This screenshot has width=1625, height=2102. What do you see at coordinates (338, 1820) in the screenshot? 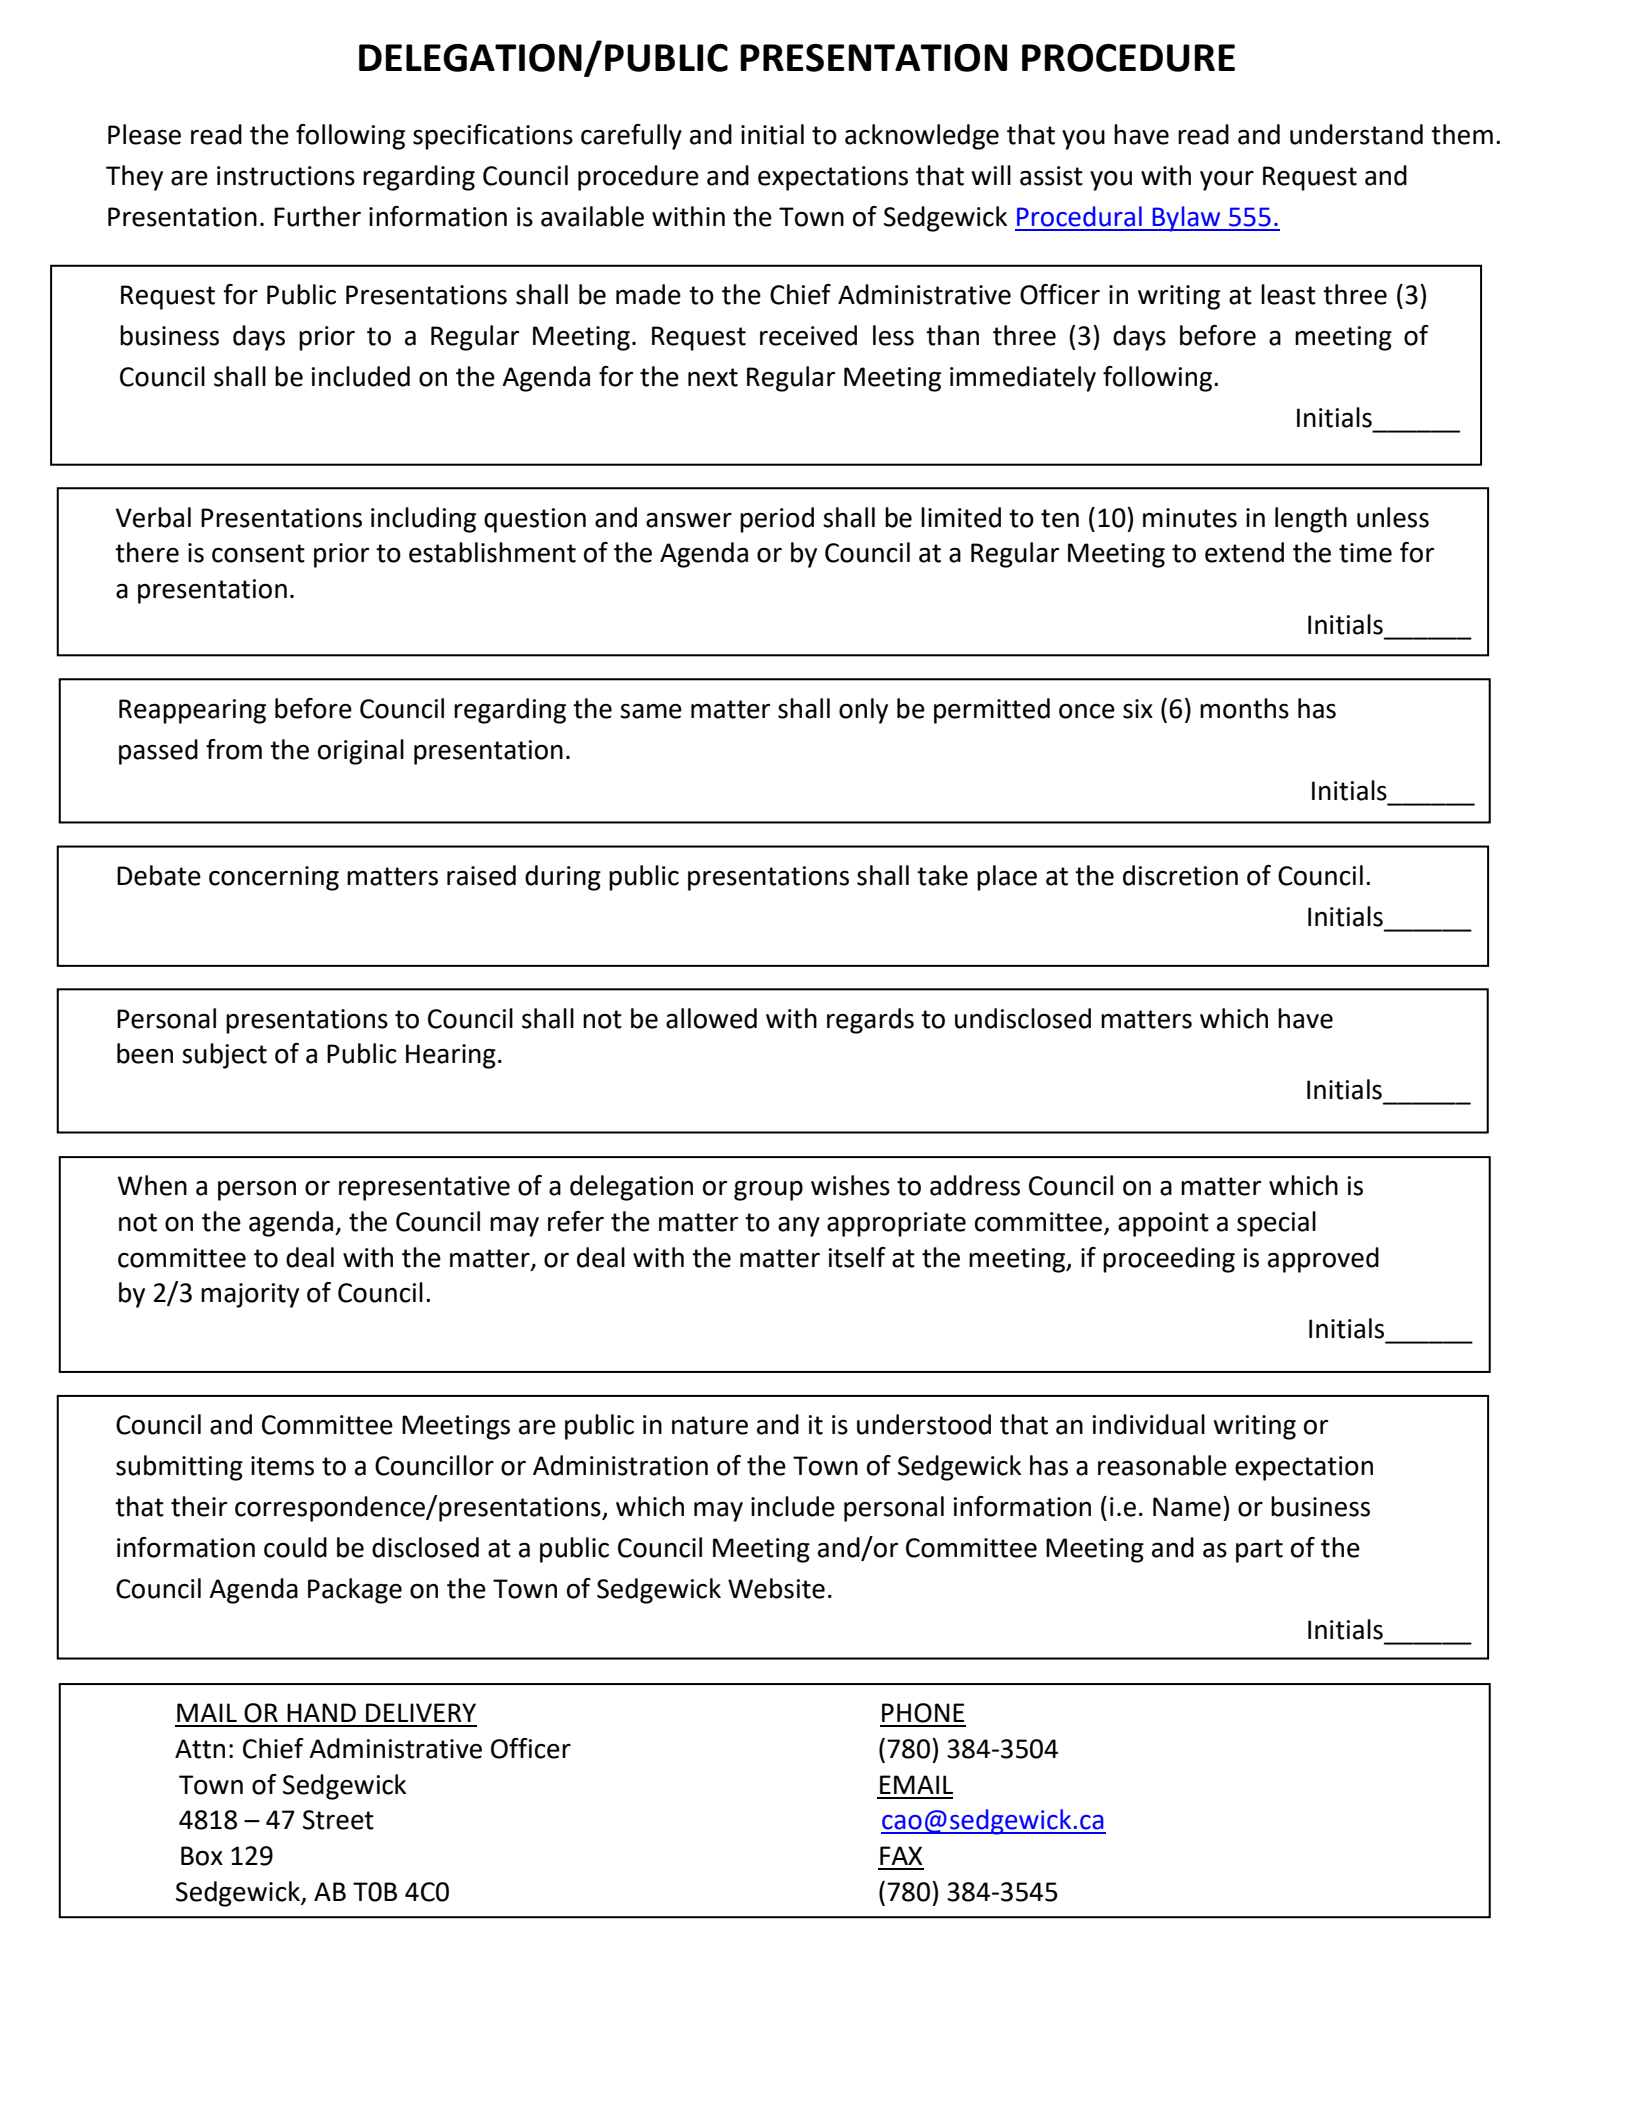
I see `Street` at bounding box center [338, 1820].
